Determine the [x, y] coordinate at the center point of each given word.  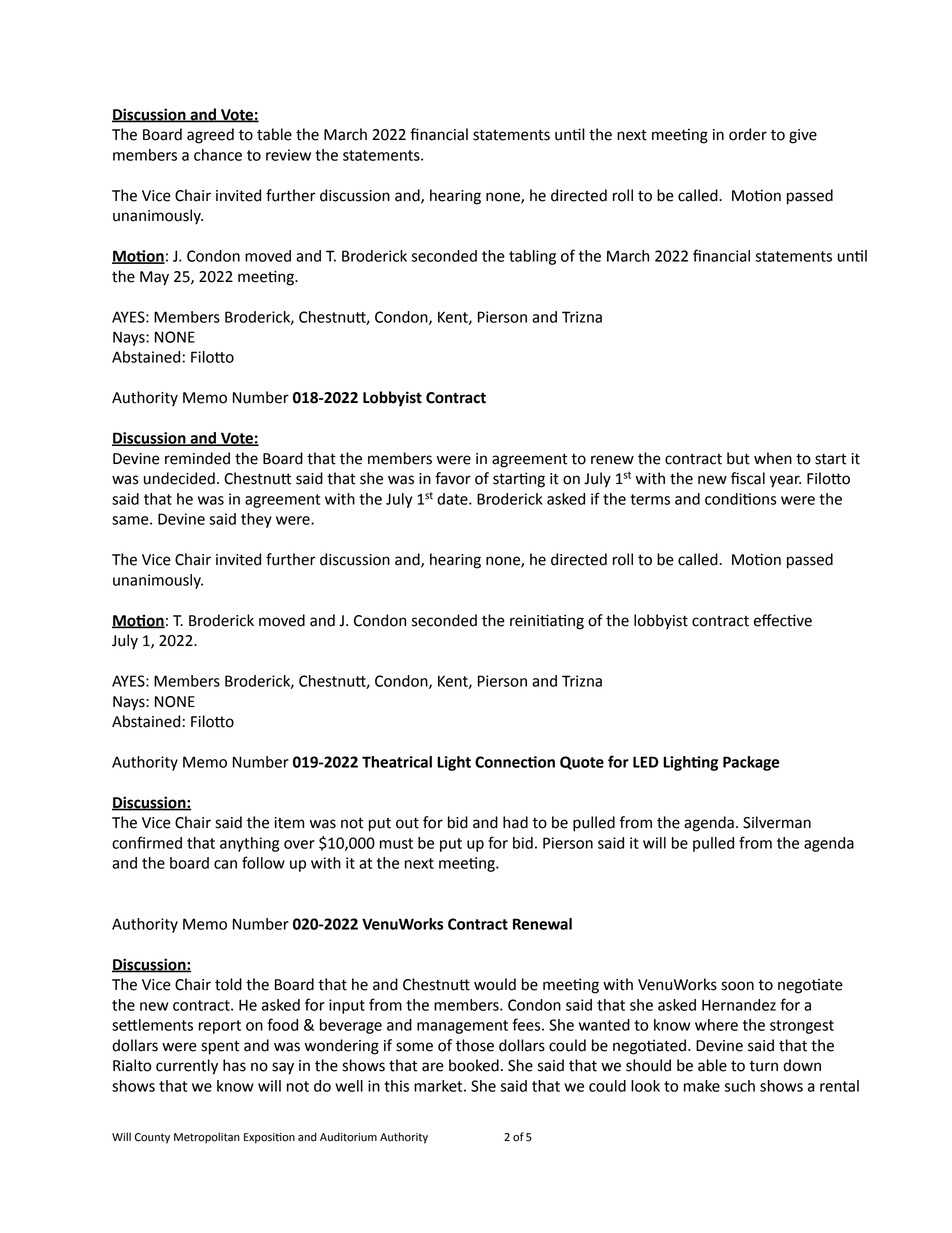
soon [737, 986]
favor [453, 478]
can [225, 864]
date [453, 499]
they [256, 520]
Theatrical [397, 762]
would [495, 984]
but [738, 458]
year [785, 481]
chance [218, 155]
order [748, 134]
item [289, 823]
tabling [532, 257]
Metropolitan [207, 1138]
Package [751, 763]
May [154, 278]
